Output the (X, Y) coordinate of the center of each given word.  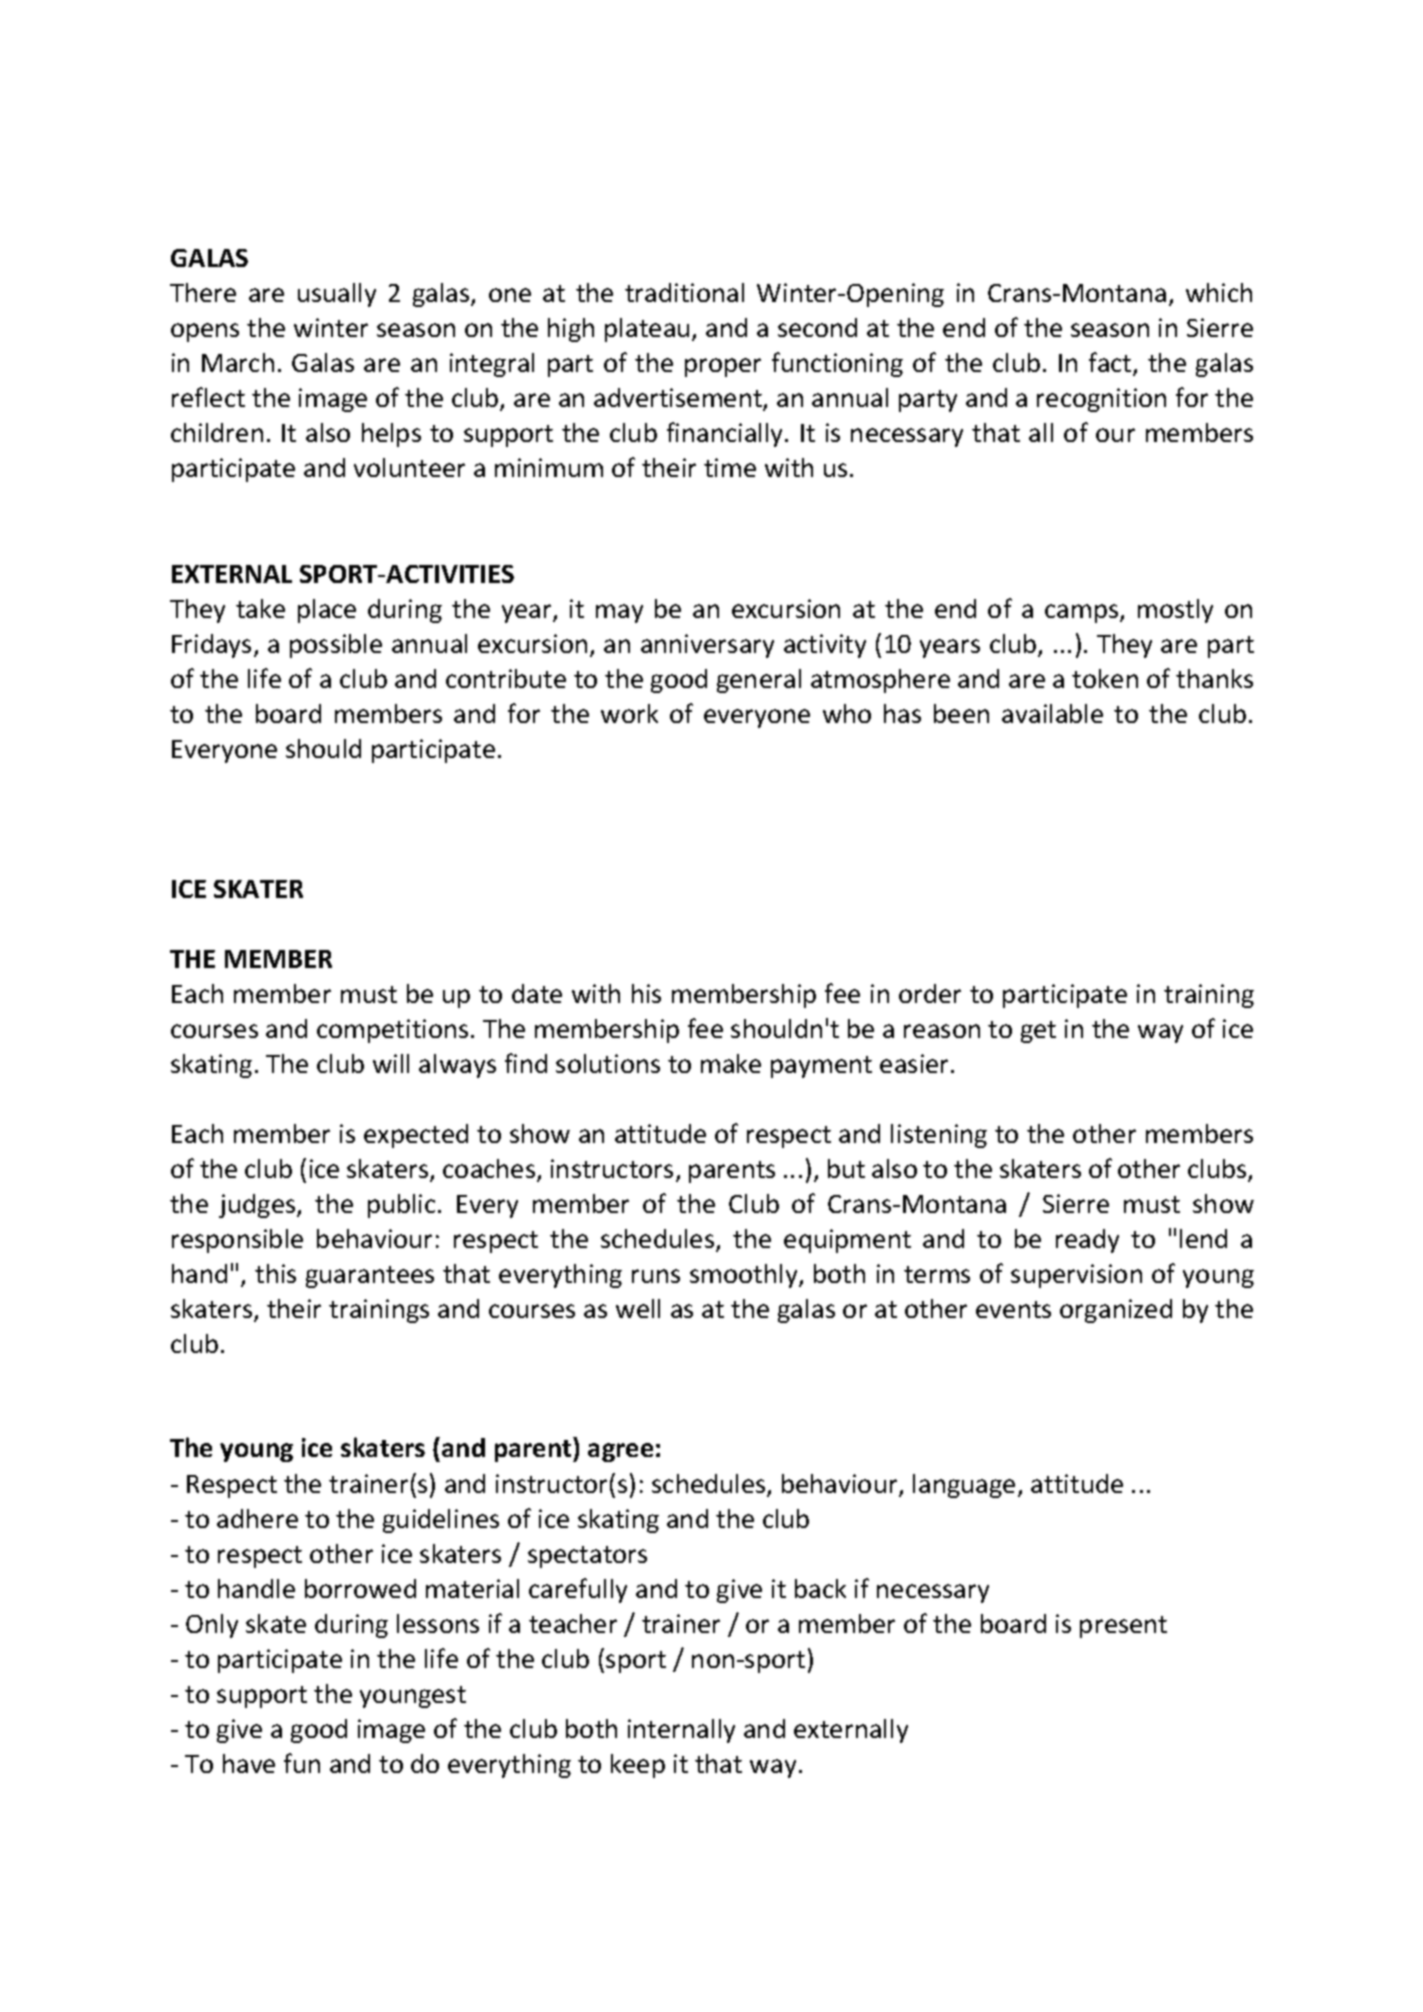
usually (337, 295)
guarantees (370, 1277)
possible (336, 646)
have (249, 1763)
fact (1111, 363)
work (629, 713)
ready (1087, 1241)
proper (723, 367)
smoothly (745, 1276)
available (1052, 713)
